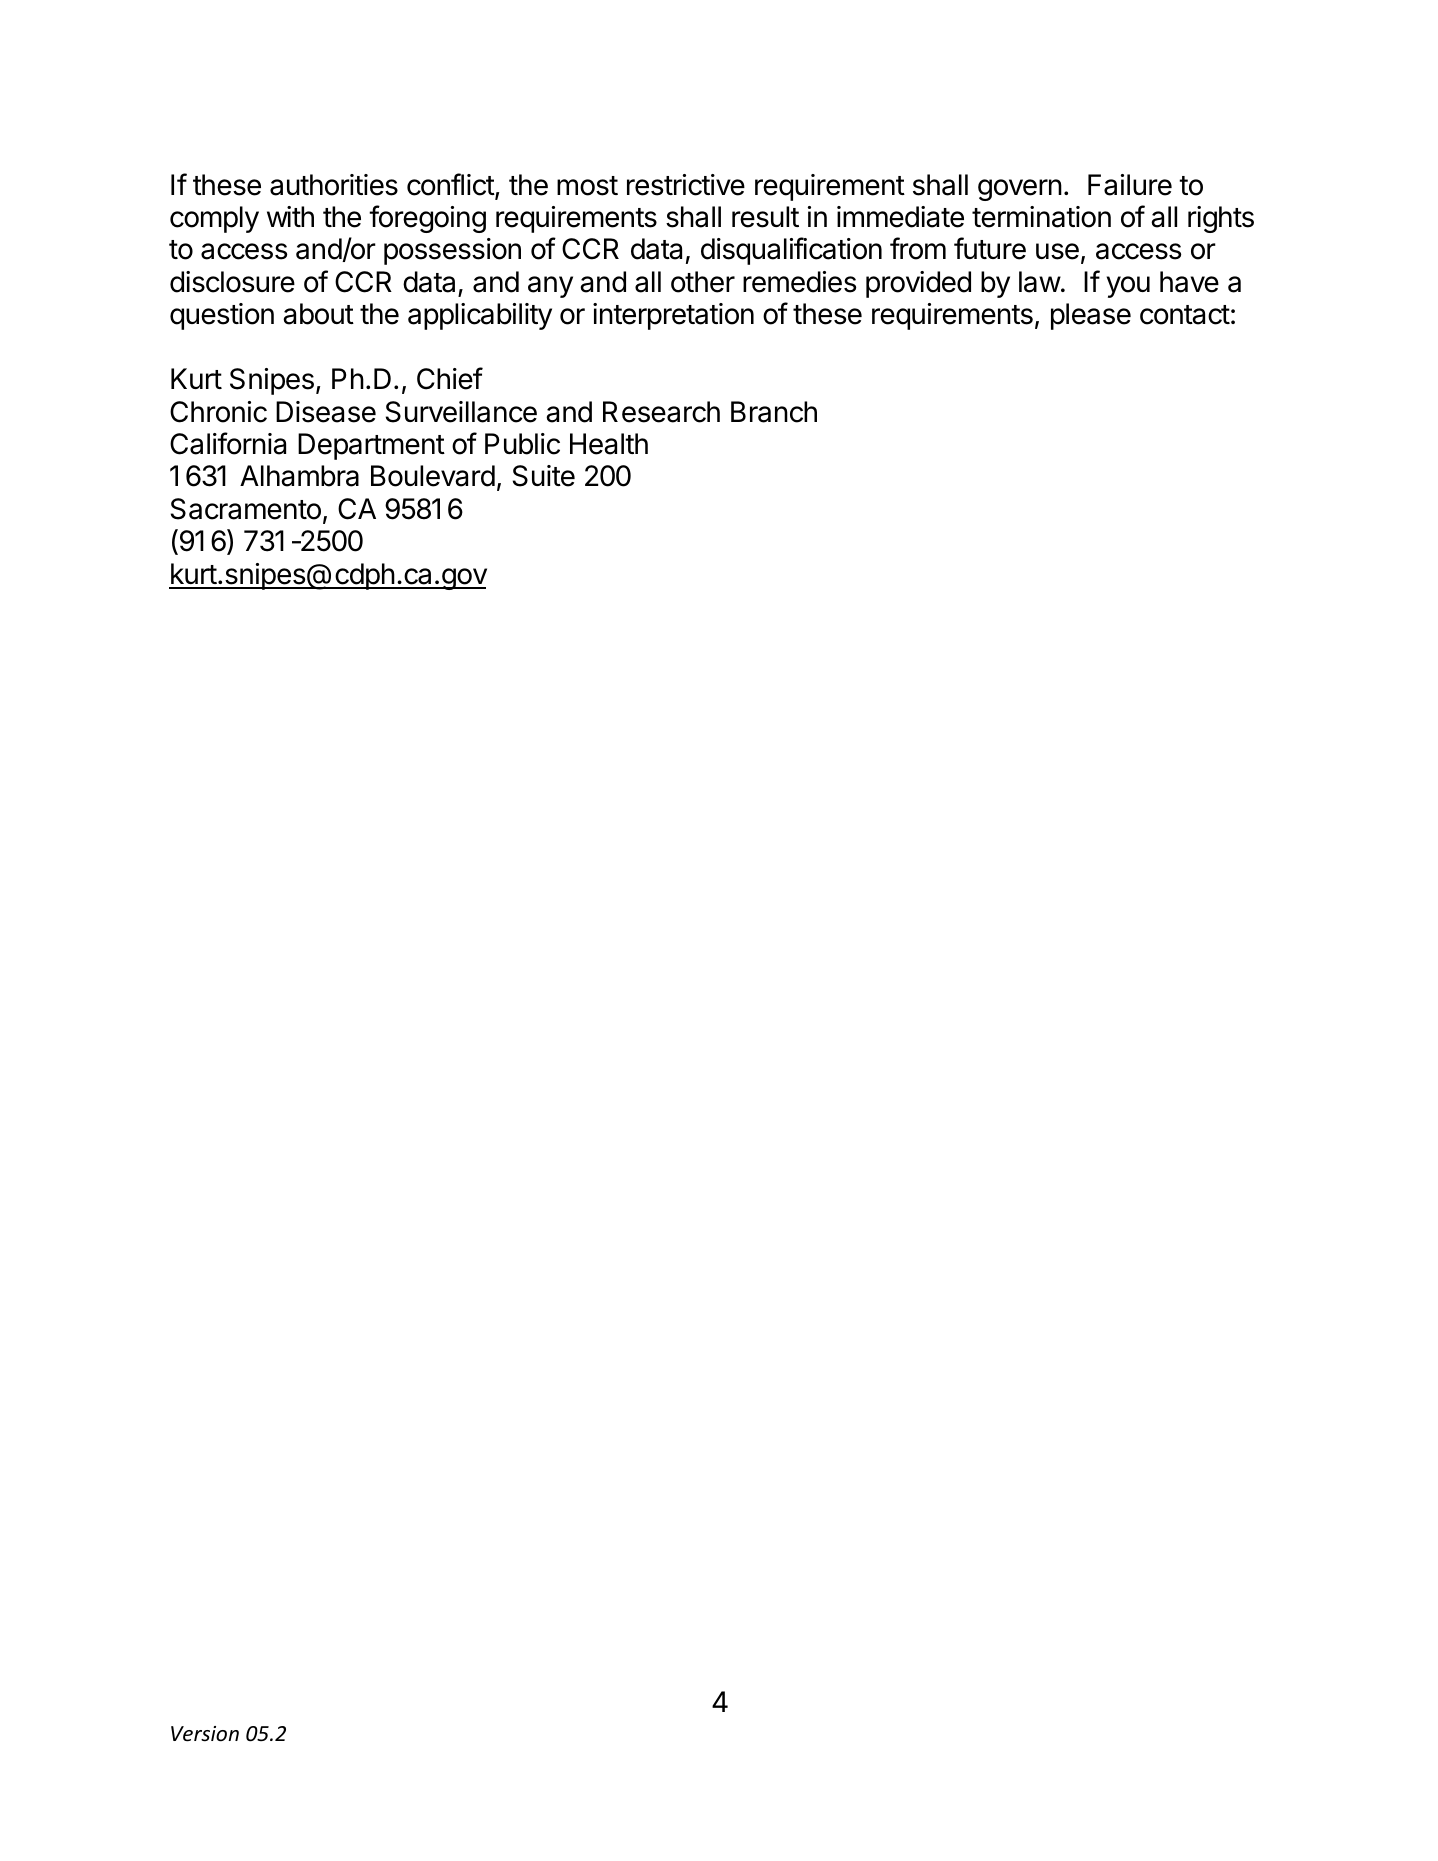 The image size is (1438, 1861). Describe the element at coordinates (290, 216) in the screenshot. I see `with` at that location.
